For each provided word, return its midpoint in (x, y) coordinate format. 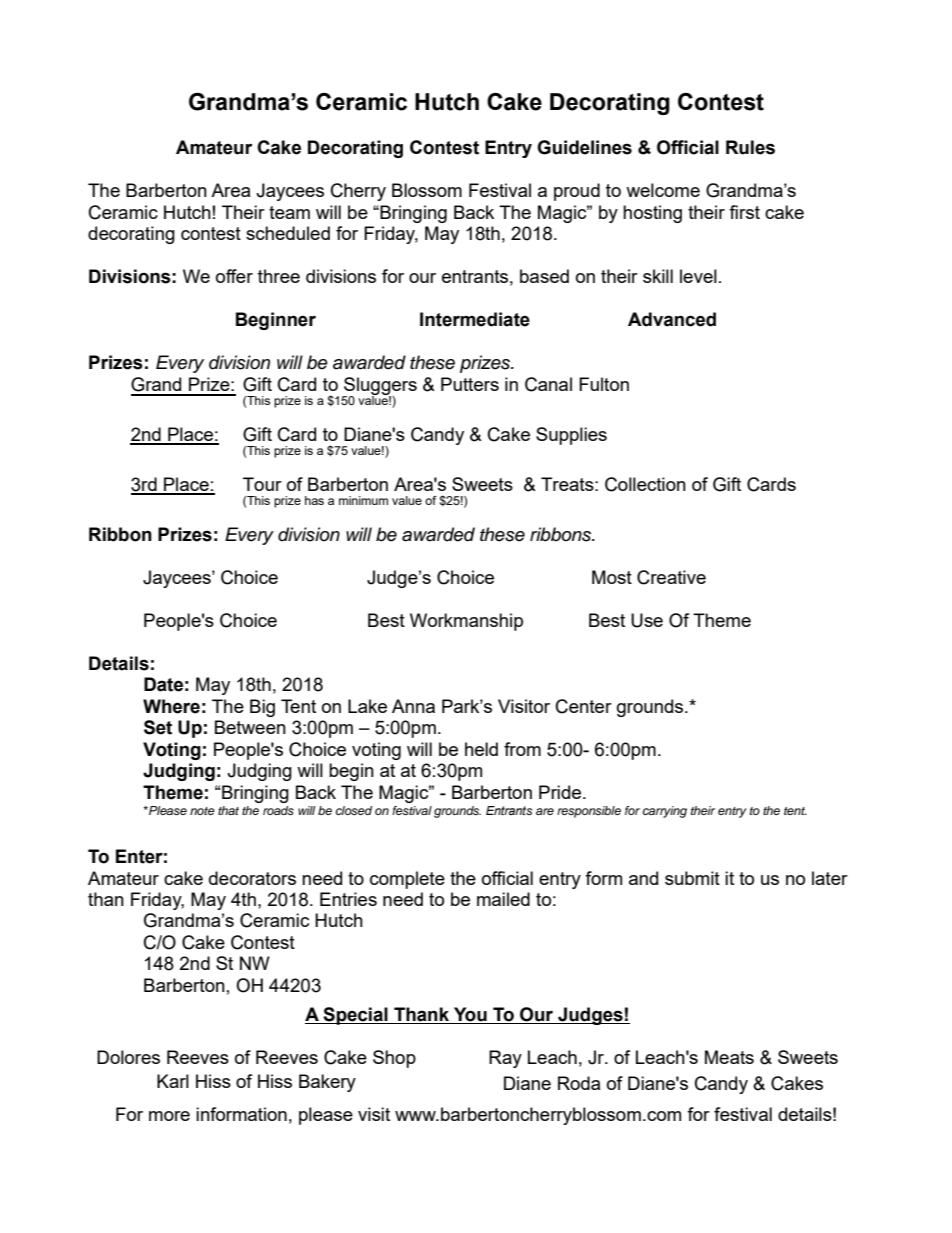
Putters (470, 384)
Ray (505, 1059)
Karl (173, 1081)
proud (577, 192)
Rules (750, 147)
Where (171, 706)
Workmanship (466, 622)
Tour (262, 484)
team (289, 212)
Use (647, 620)
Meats (729, 1057)
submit (692, 878)
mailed (503, 899)
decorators (252, 878)
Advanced (672, 319)
